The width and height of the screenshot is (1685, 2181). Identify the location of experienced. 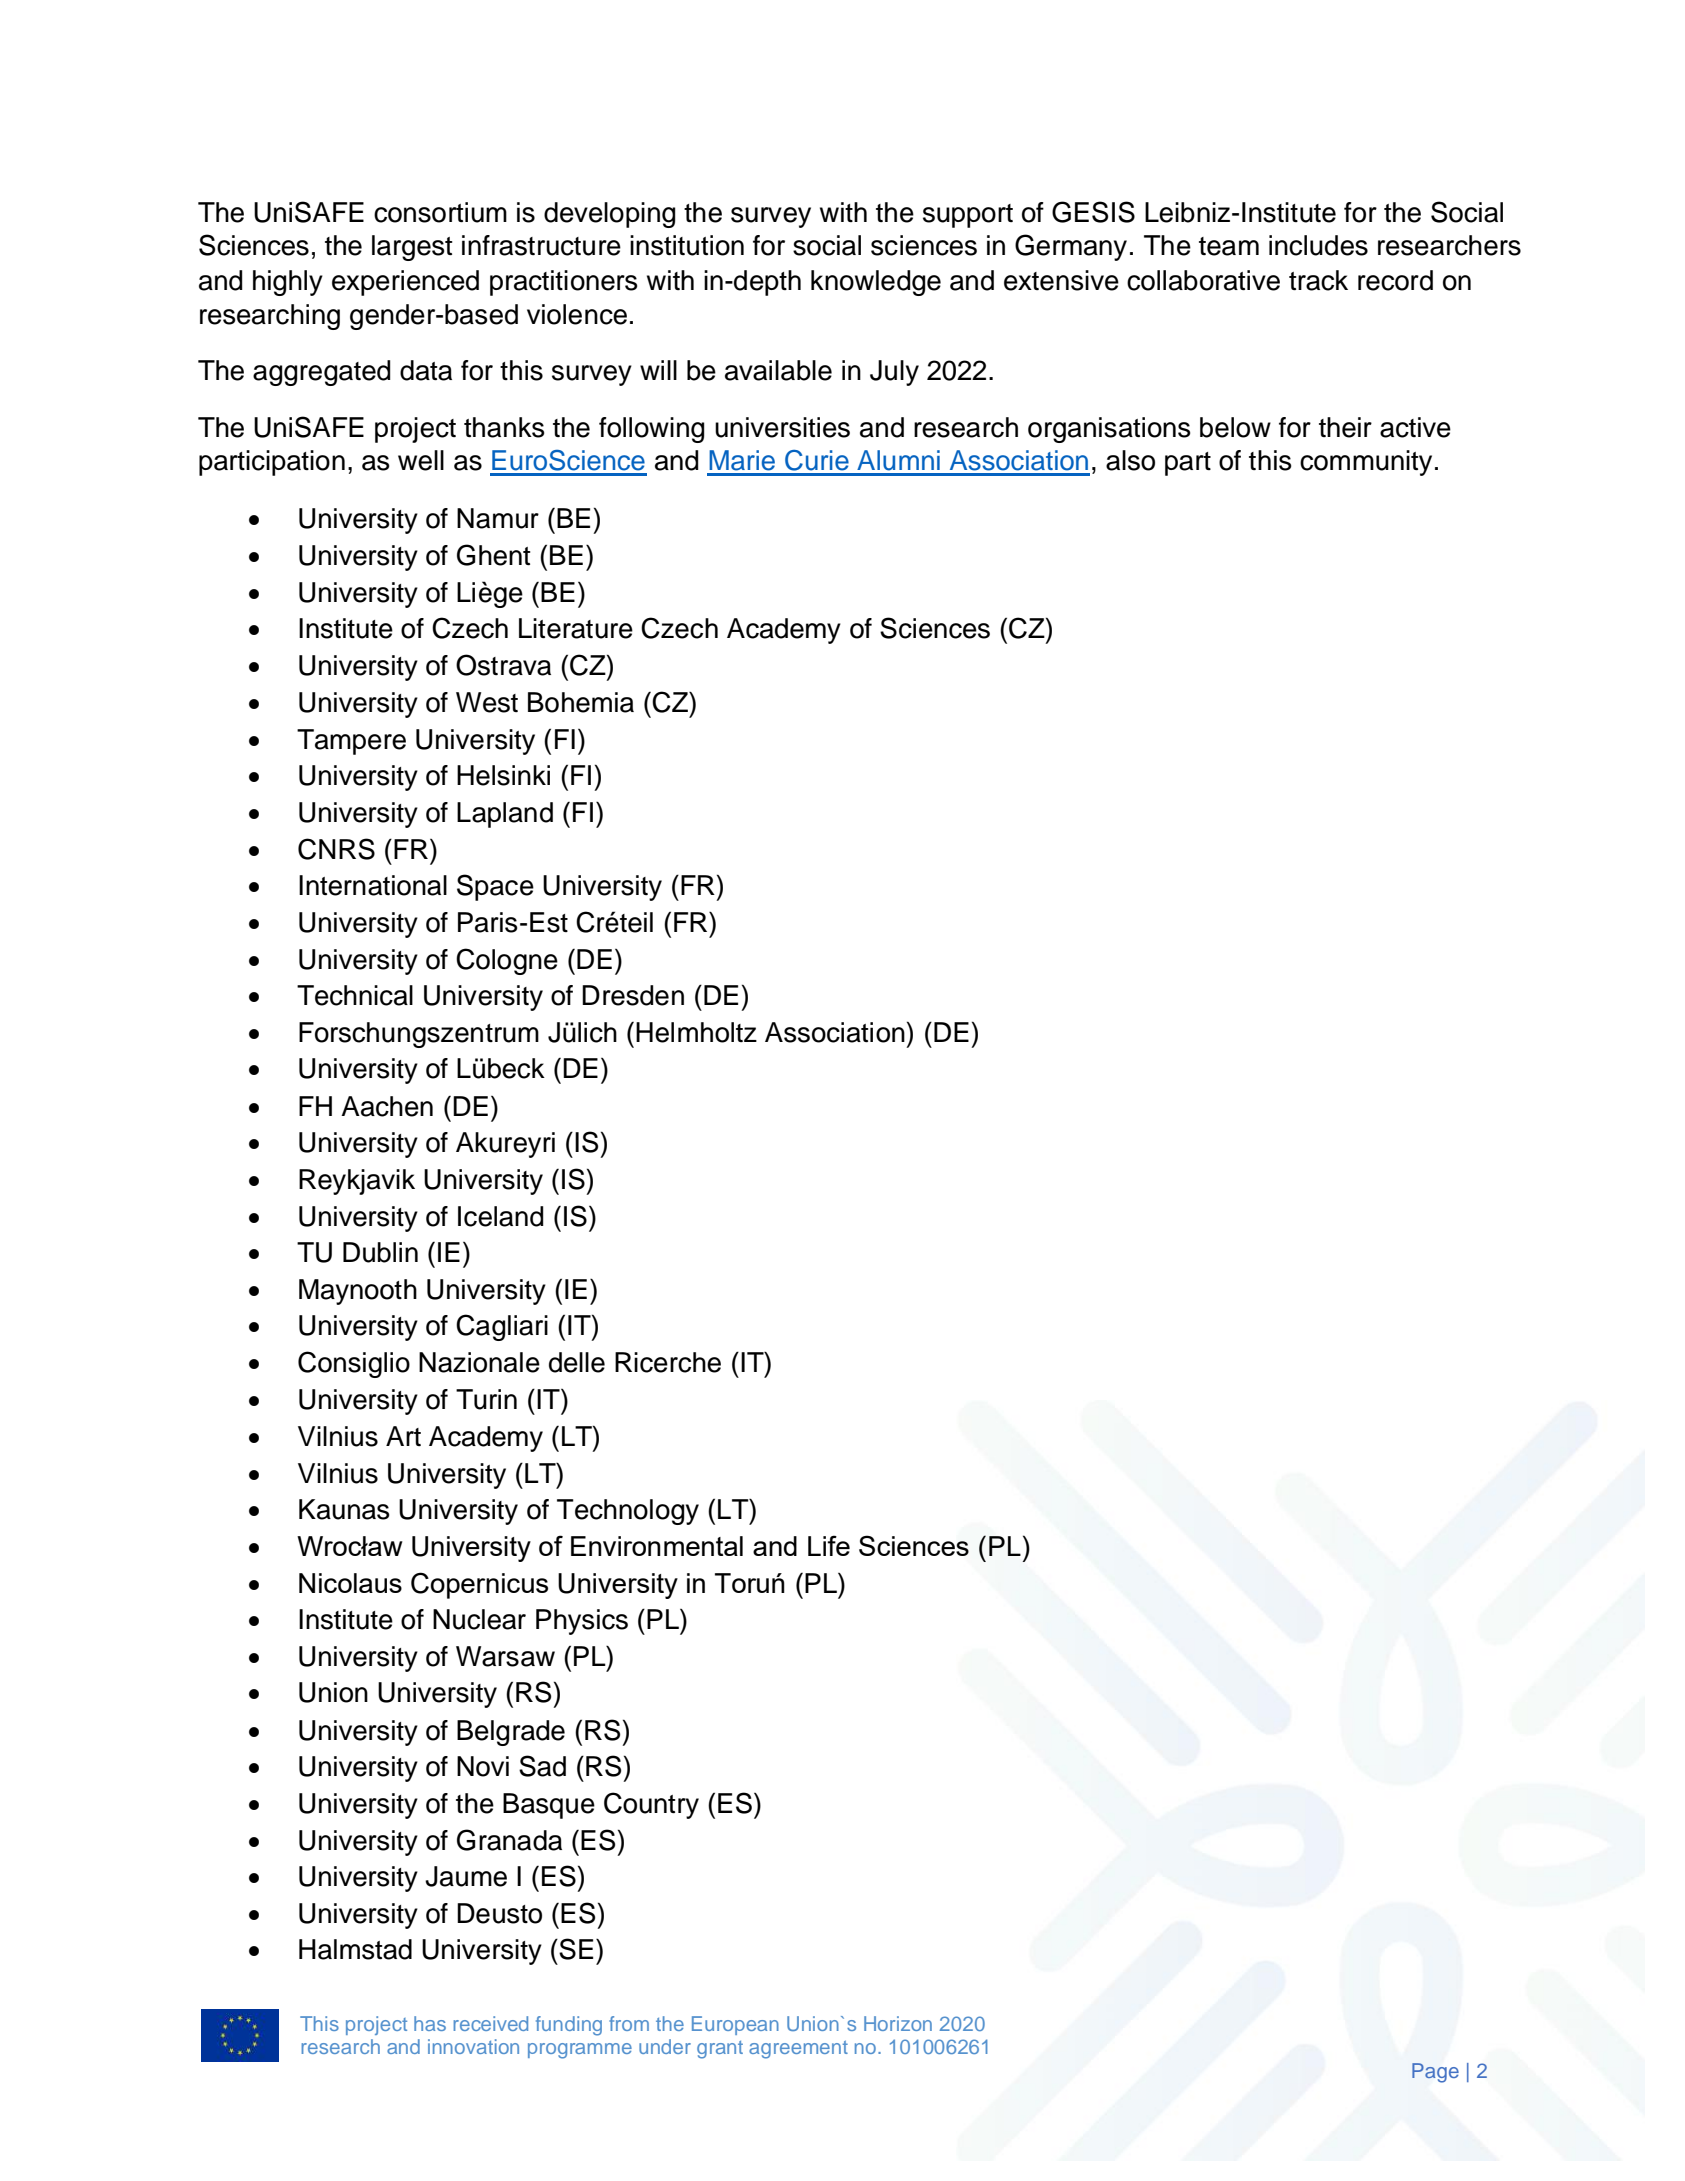
(405, 283).
